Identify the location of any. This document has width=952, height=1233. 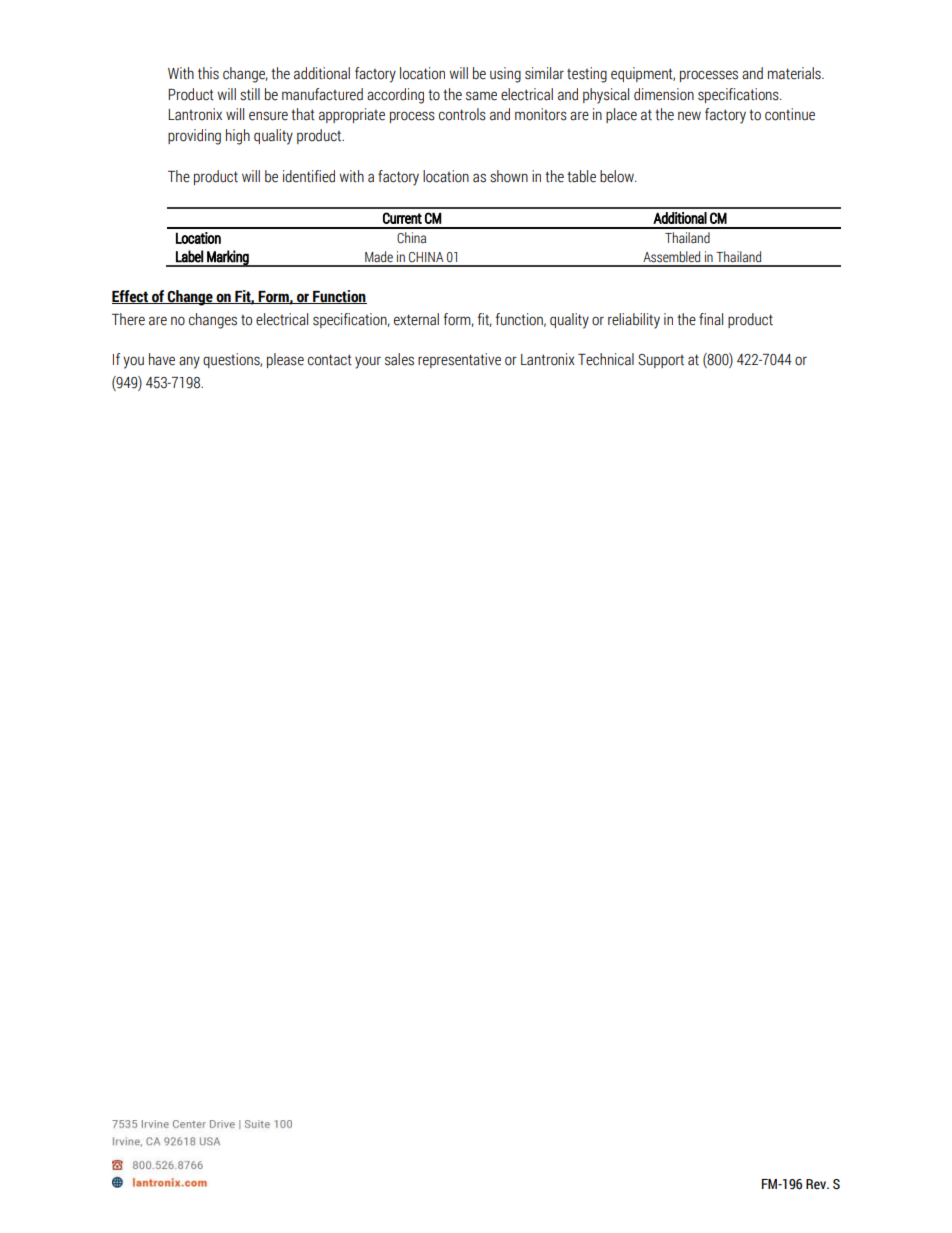
(189, 362).
